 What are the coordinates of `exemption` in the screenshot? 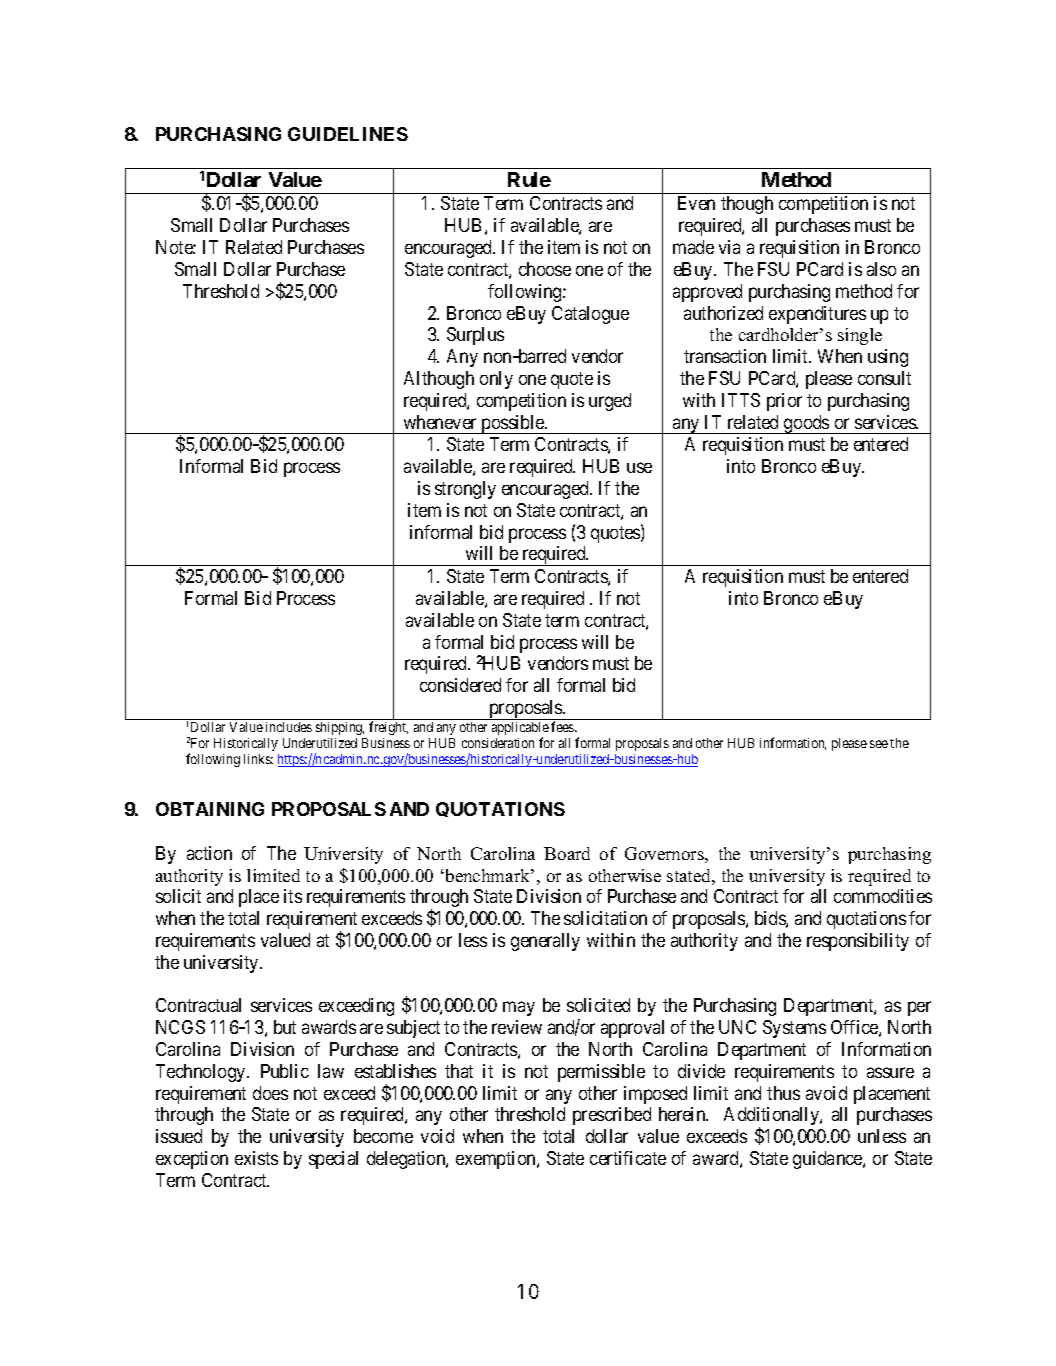 It's located at (497, 1160).
